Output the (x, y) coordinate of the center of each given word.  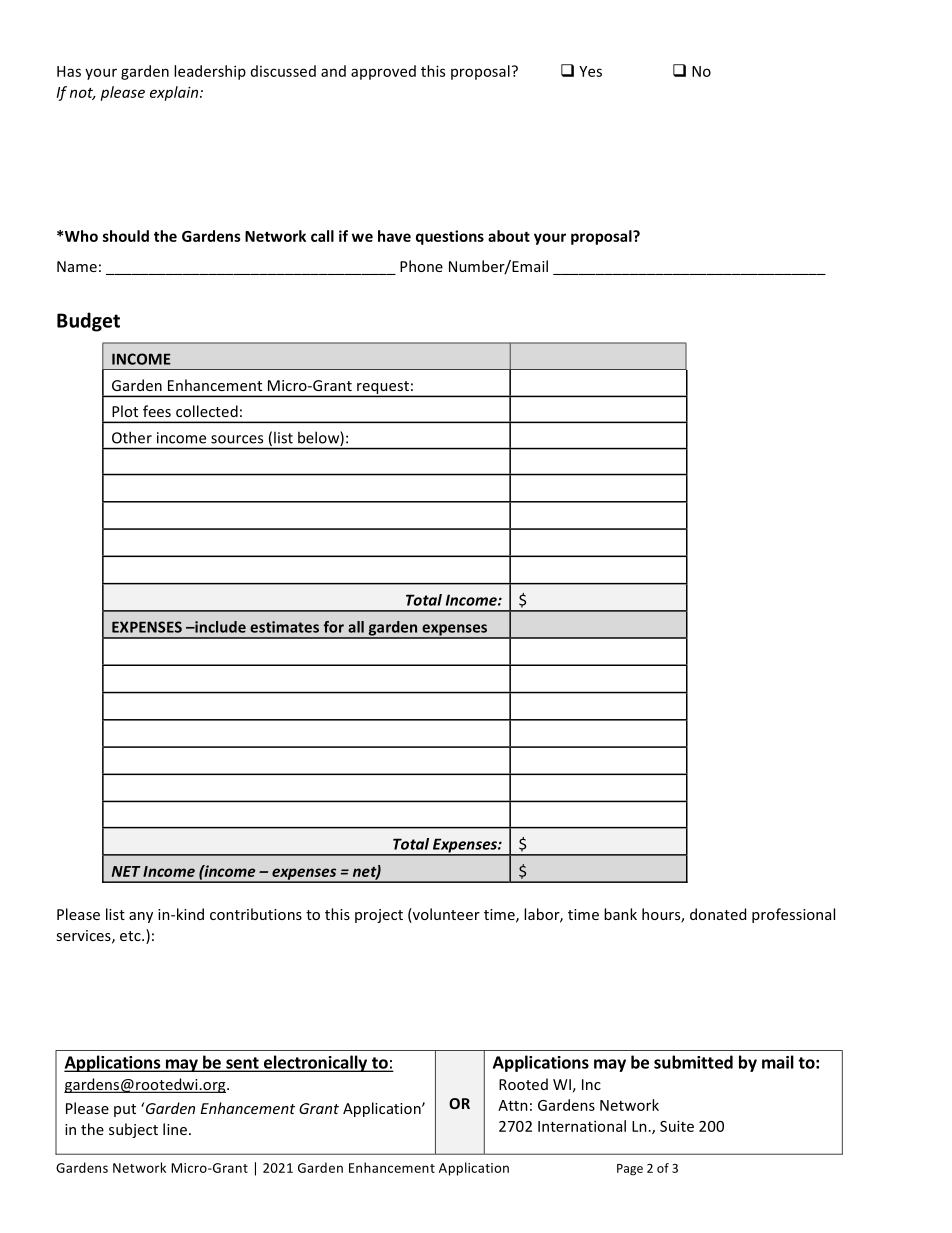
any (141, 917)
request (383, 389)
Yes (590, 71)
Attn (513, 1105)
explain (175, 93)
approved (383, 72)
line (175, 1129)
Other (132, 437)
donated (718, 914)
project (379, 916)
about (509, 236)
